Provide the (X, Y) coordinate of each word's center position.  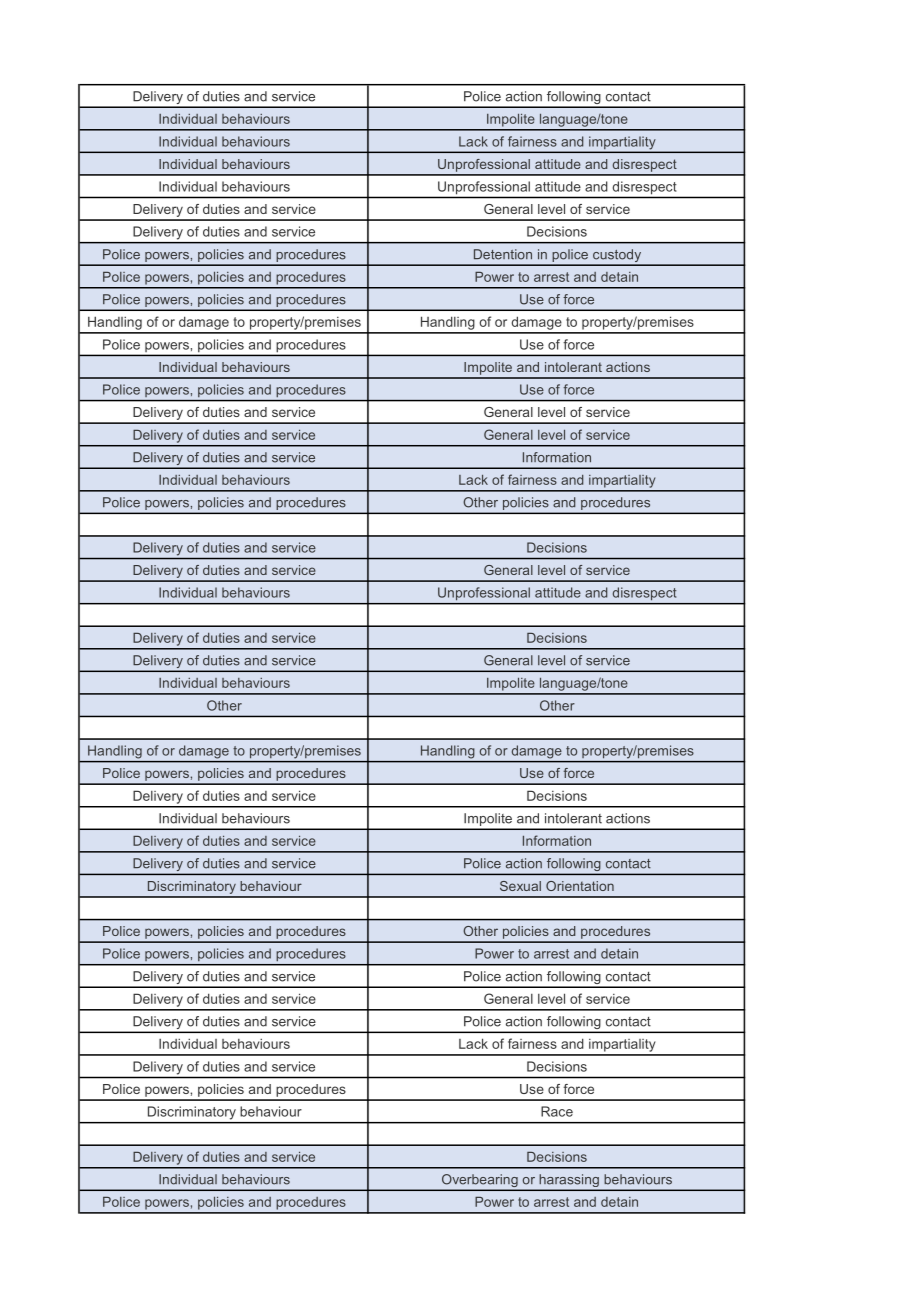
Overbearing (480, 1182)
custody (617, 257)
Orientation (580, 886)
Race (557, 1111)
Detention (503, 254)
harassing (569, 1182)
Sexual (520, 886)
